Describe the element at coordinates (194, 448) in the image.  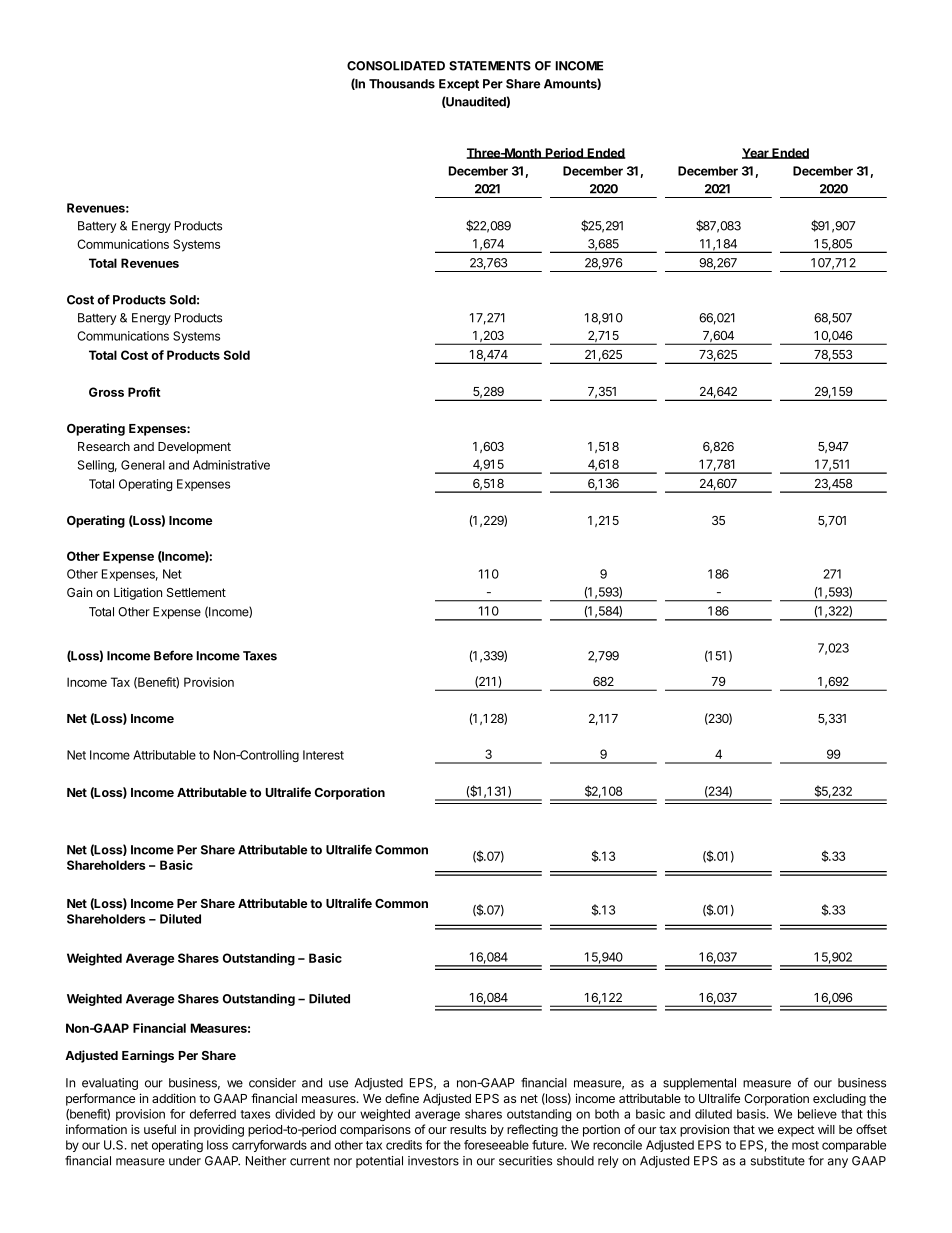
I see `Development` at that location.
